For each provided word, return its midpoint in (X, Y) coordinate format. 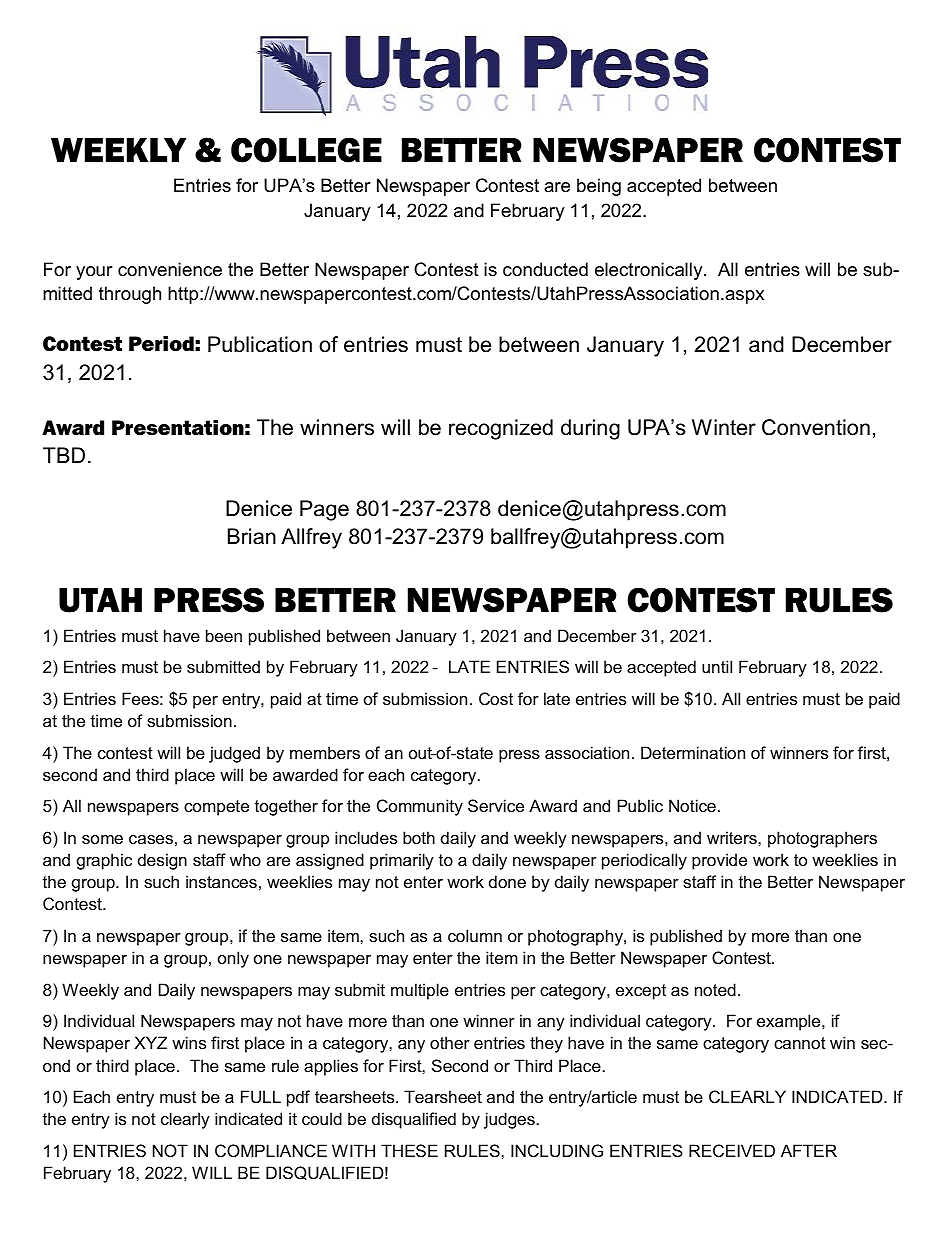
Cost (496, 698)
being (599, 187)
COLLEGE (306, 150)
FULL (261, 1096)
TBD (64, 455)
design (162, 861)
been (224, 635)
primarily (402, 861)
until (717, 666)
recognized (501, 429)
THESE (409, 1150)
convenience (170, 269)
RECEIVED (732, 1150)
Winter (724, 427)
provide (719, 861)
